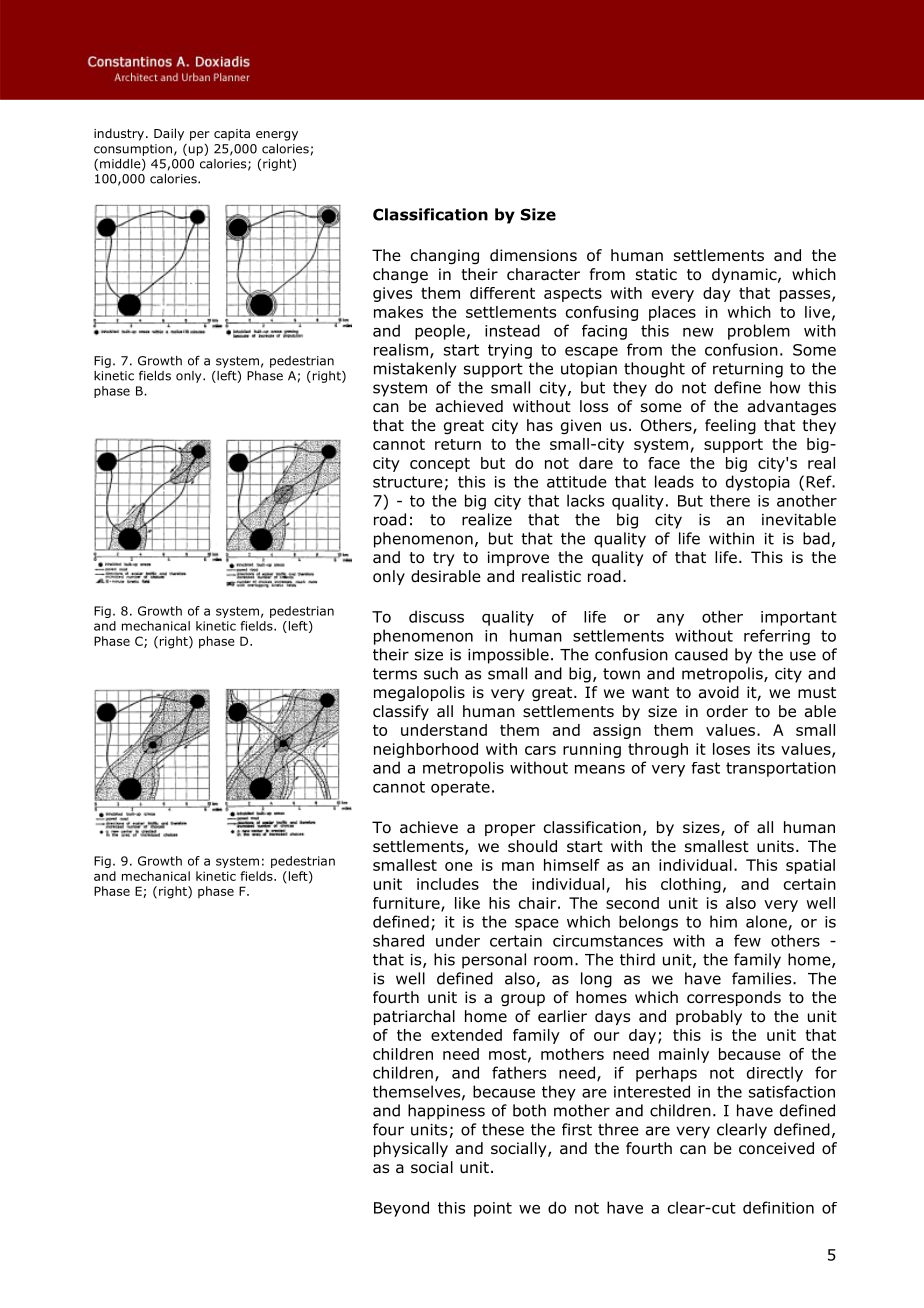  I want to click on point, so click(493, 1209).
